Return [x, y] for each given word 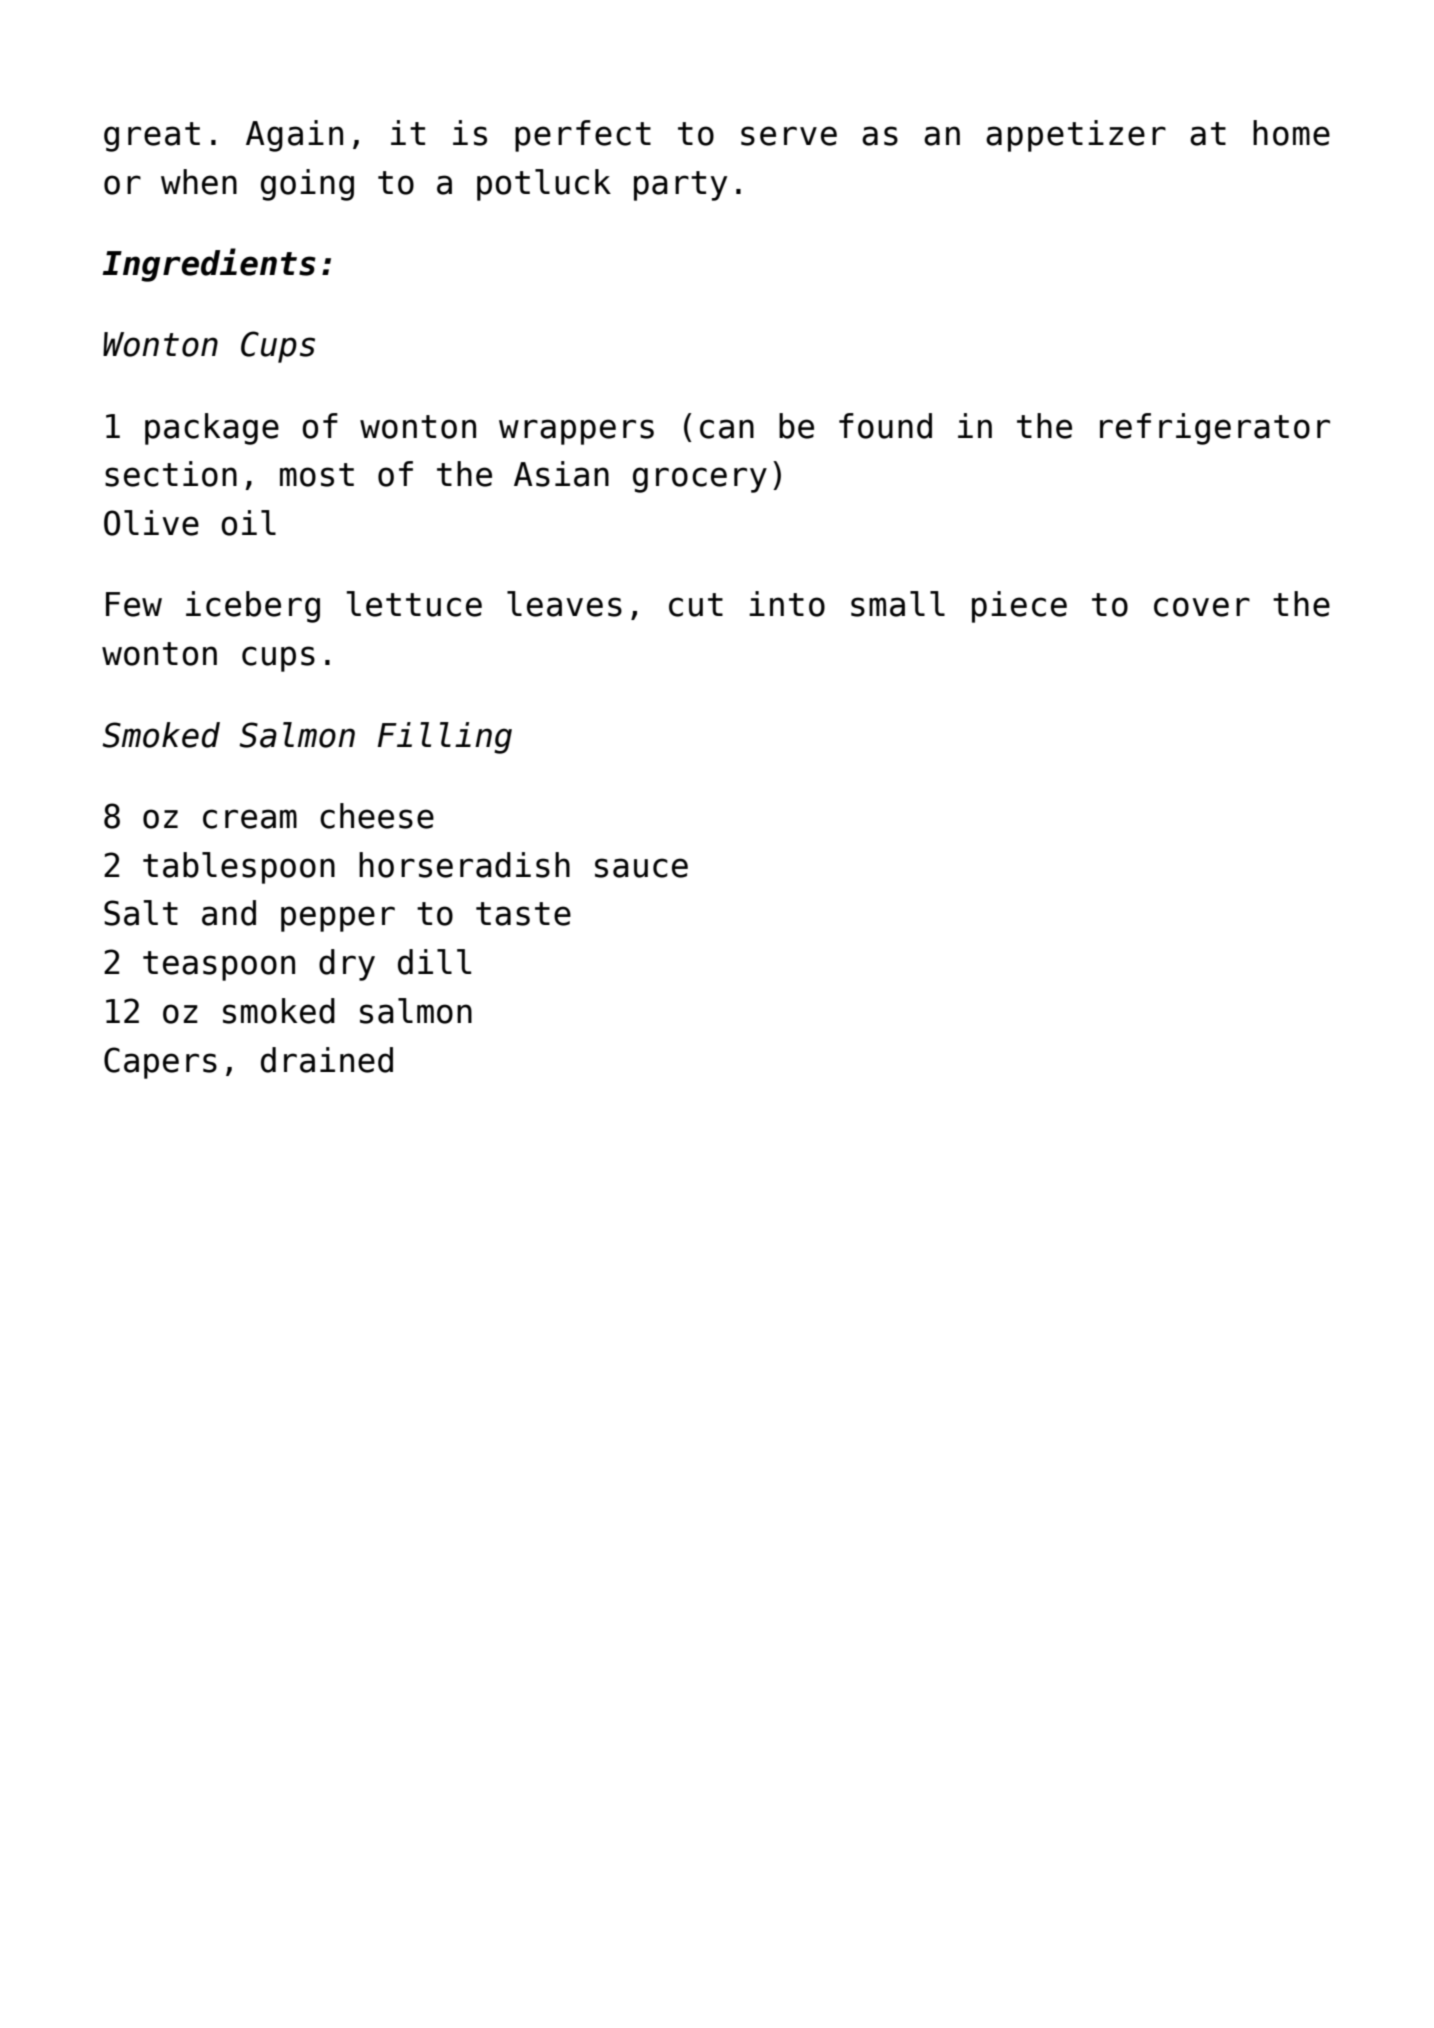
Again [294, 136]
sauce [641, 868]
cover [1202, 607]
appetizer [1076, 136]
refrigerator [1215, 429]
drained [327, 1060]
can [727, 429]
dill [435, 962]
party [681, 186]
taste [523, 914]
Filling [444, 738]
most [317, 475]
